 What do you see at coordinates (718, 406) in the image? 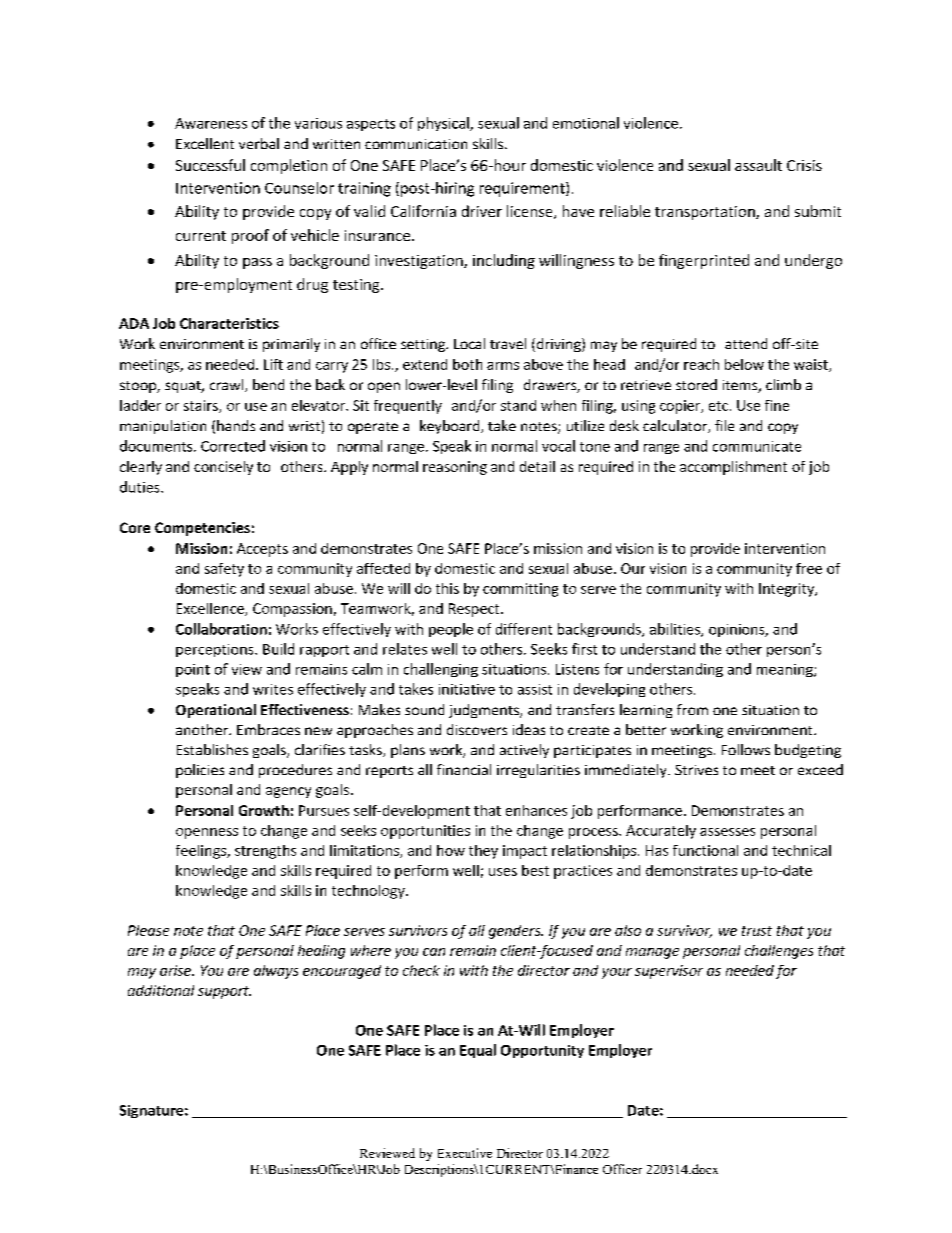
I see `etc` at bounding box center [718, 406].
